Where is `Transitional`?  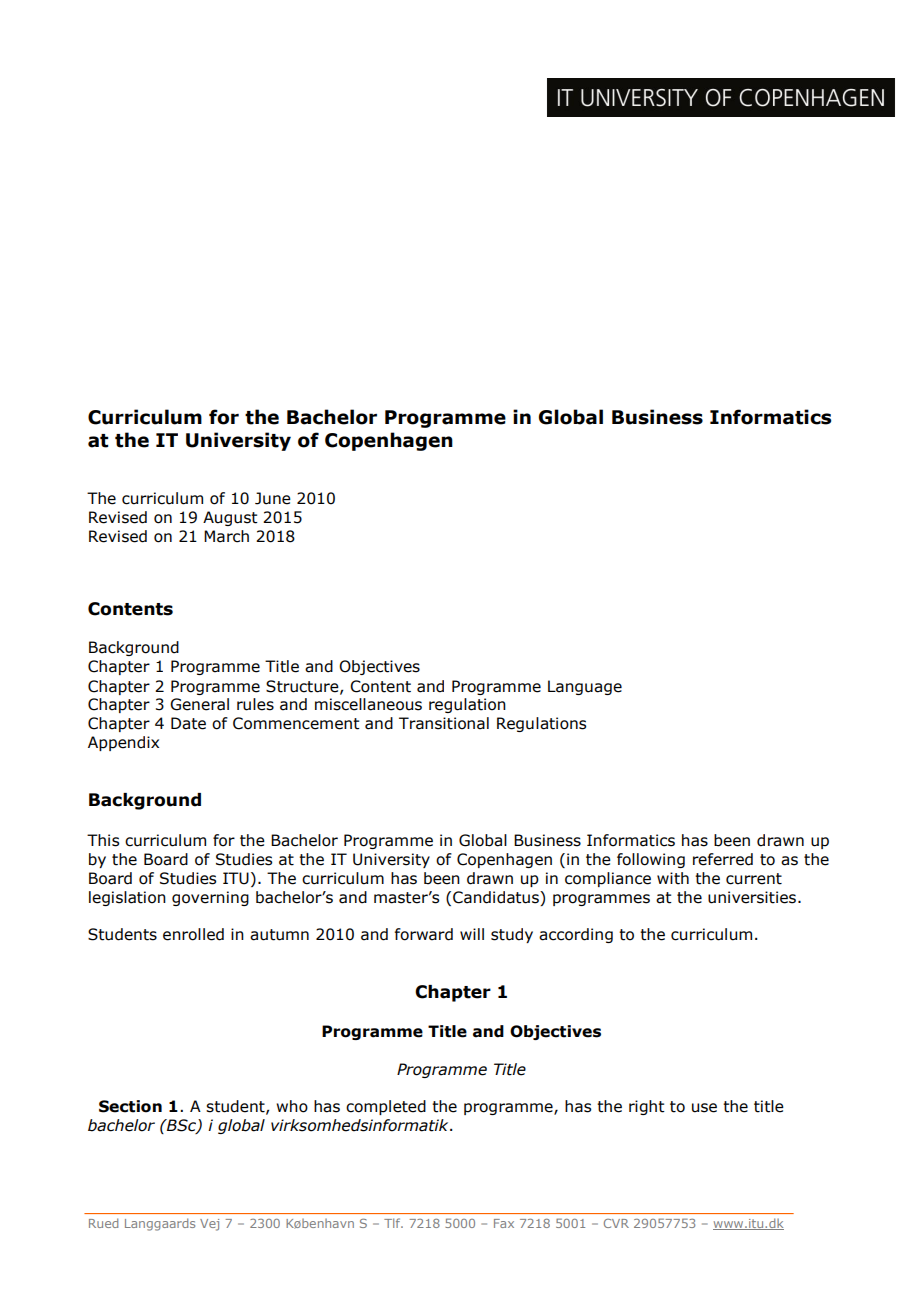 Transitional is located at coordinates (444, 723).
